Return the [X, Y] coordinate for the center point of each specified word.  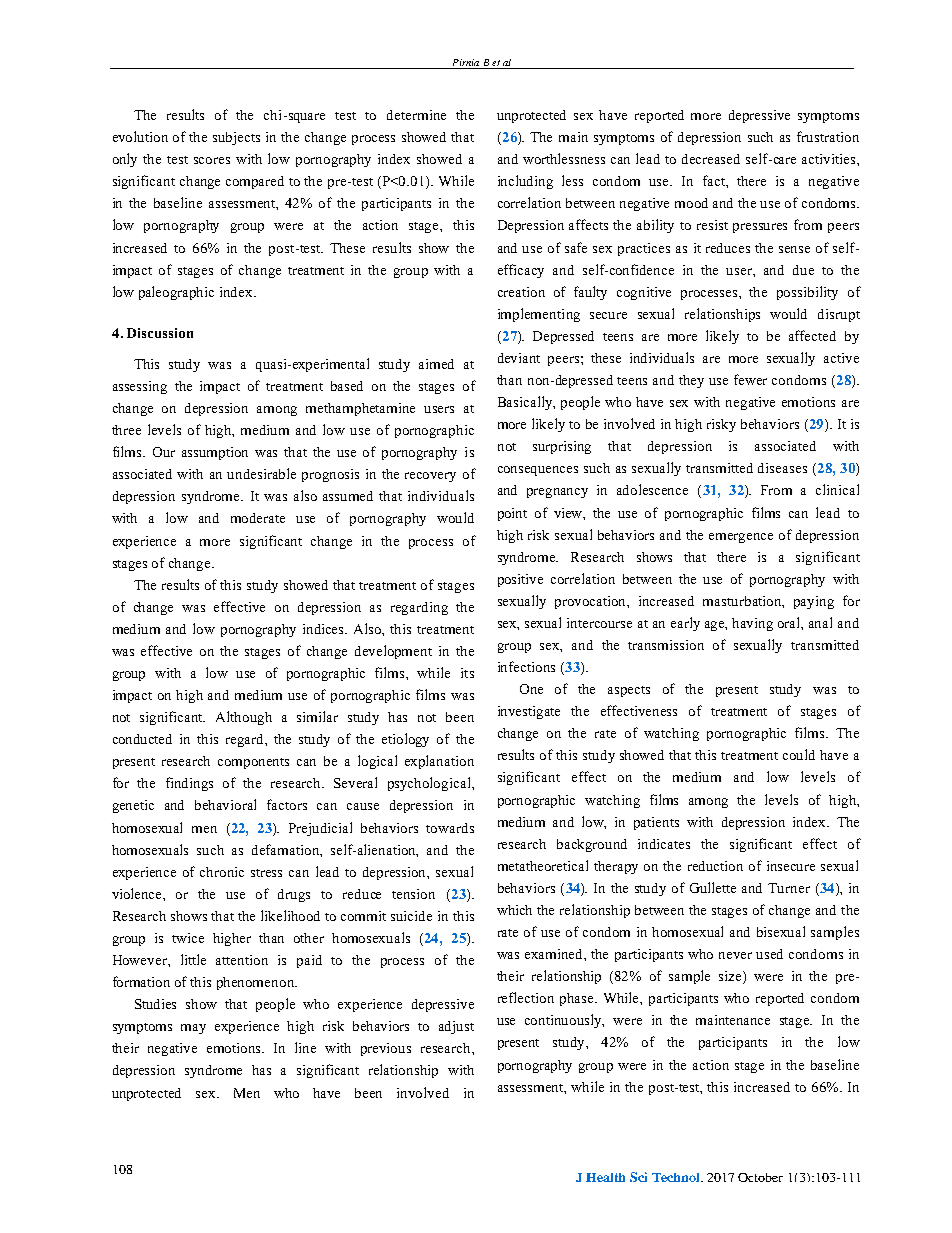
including [525, 182]
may [193, 1029]
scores [212, 160]
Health [605, 1177]
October [760, 1177]
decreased [711, 159]
